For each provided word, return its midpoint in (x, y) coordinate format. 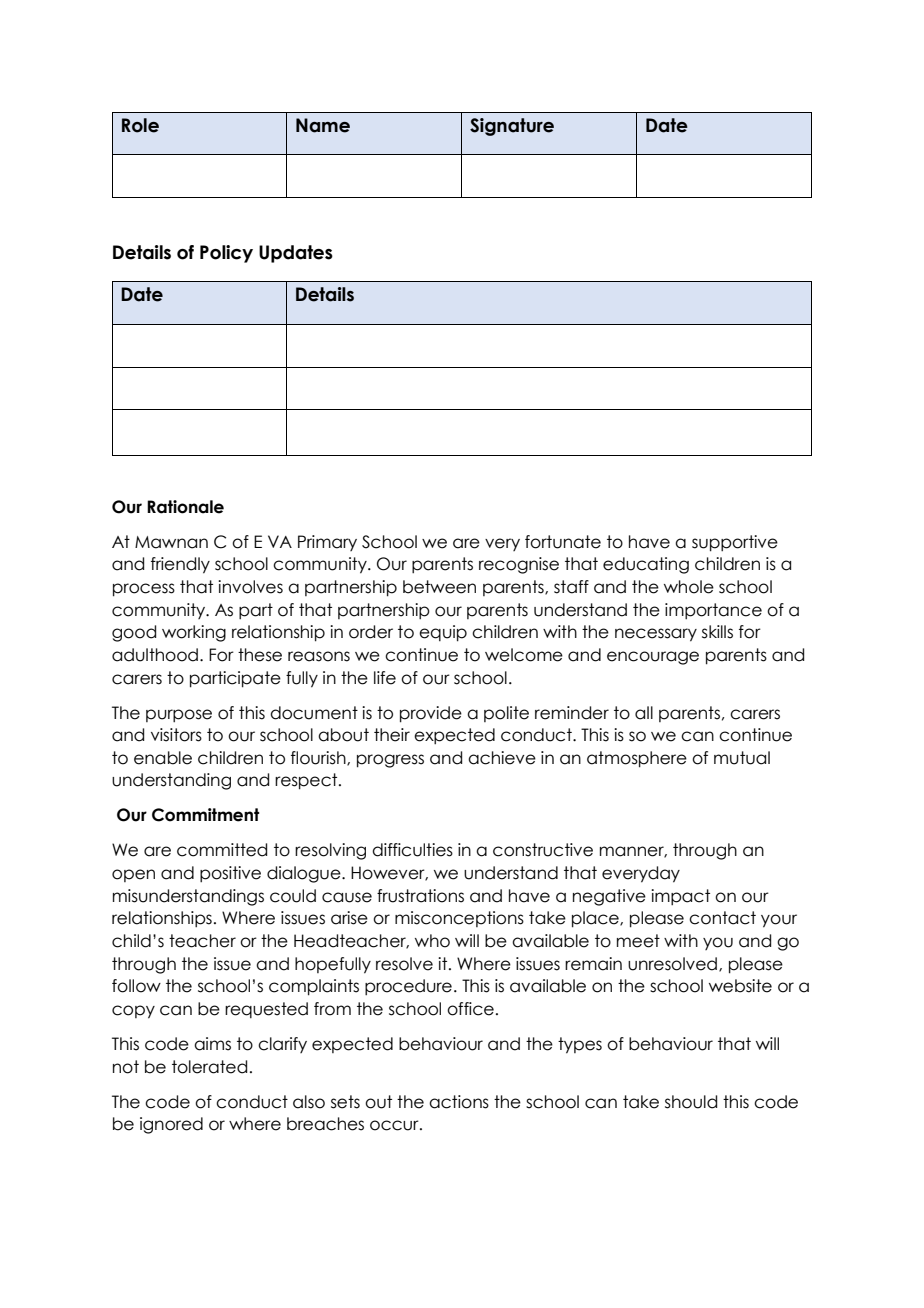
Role (140, 125)
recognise (519, 565)
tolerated (209, 1067)
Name (323, 125)
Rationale (185, 507)
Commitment (205, 815)
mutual (742, 758)
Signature (512, 127)
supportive (735, 543)
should (691, 1102)
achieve (502, 758)
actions (459, 1102)
